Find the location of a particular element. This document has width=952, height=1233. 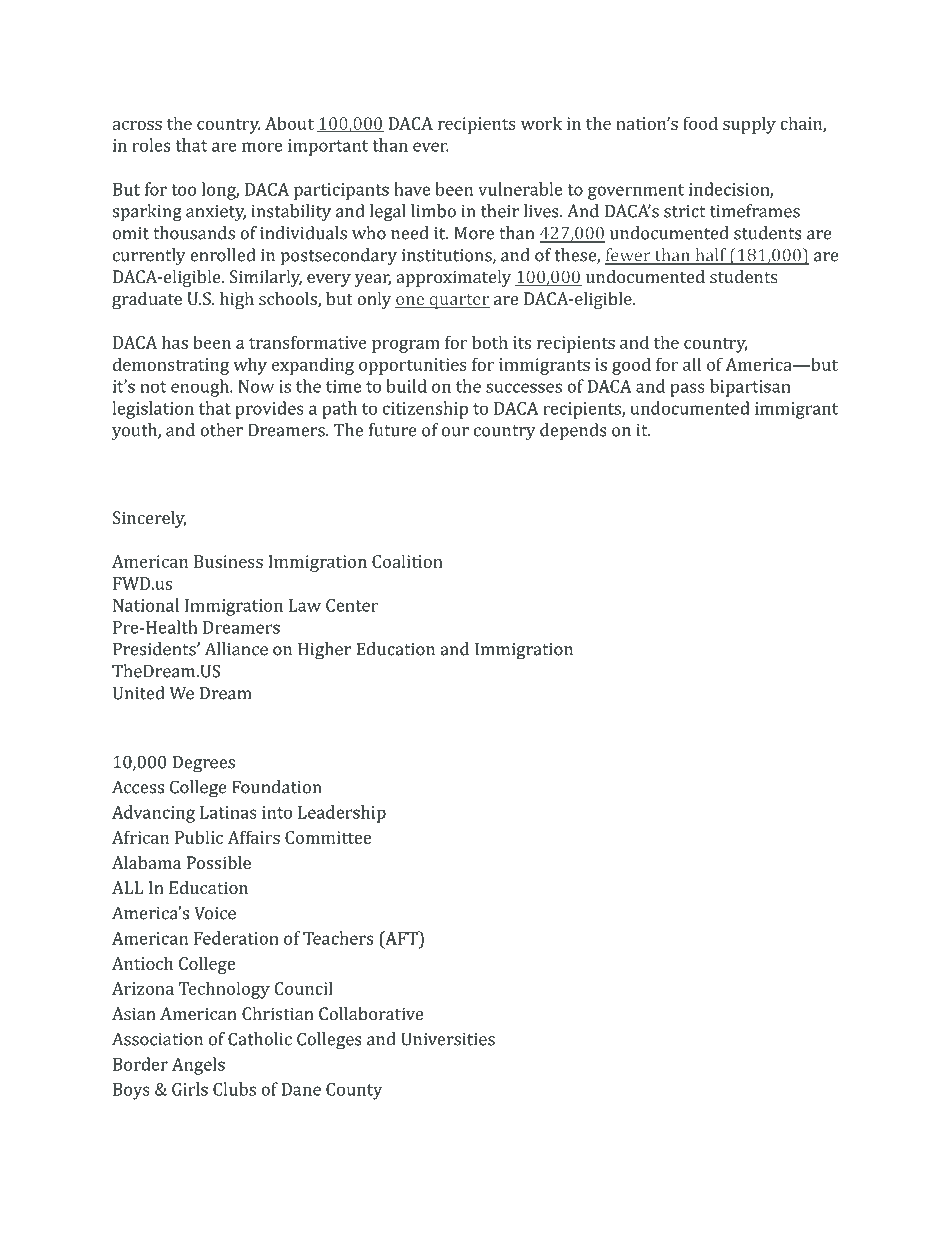

have is located at coordinates (412, 189).
